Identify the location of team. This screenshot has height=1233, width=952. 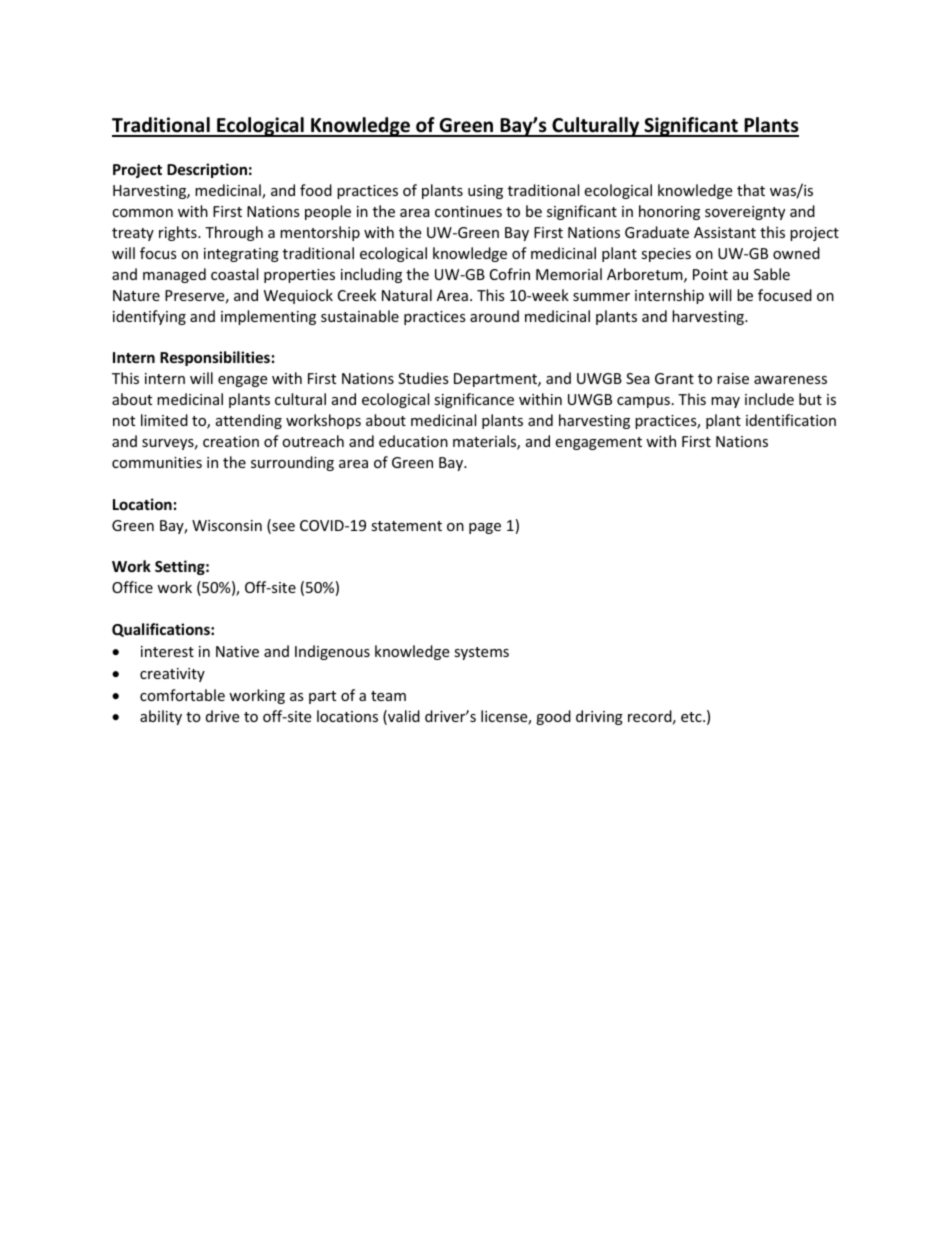
(388, 696).
